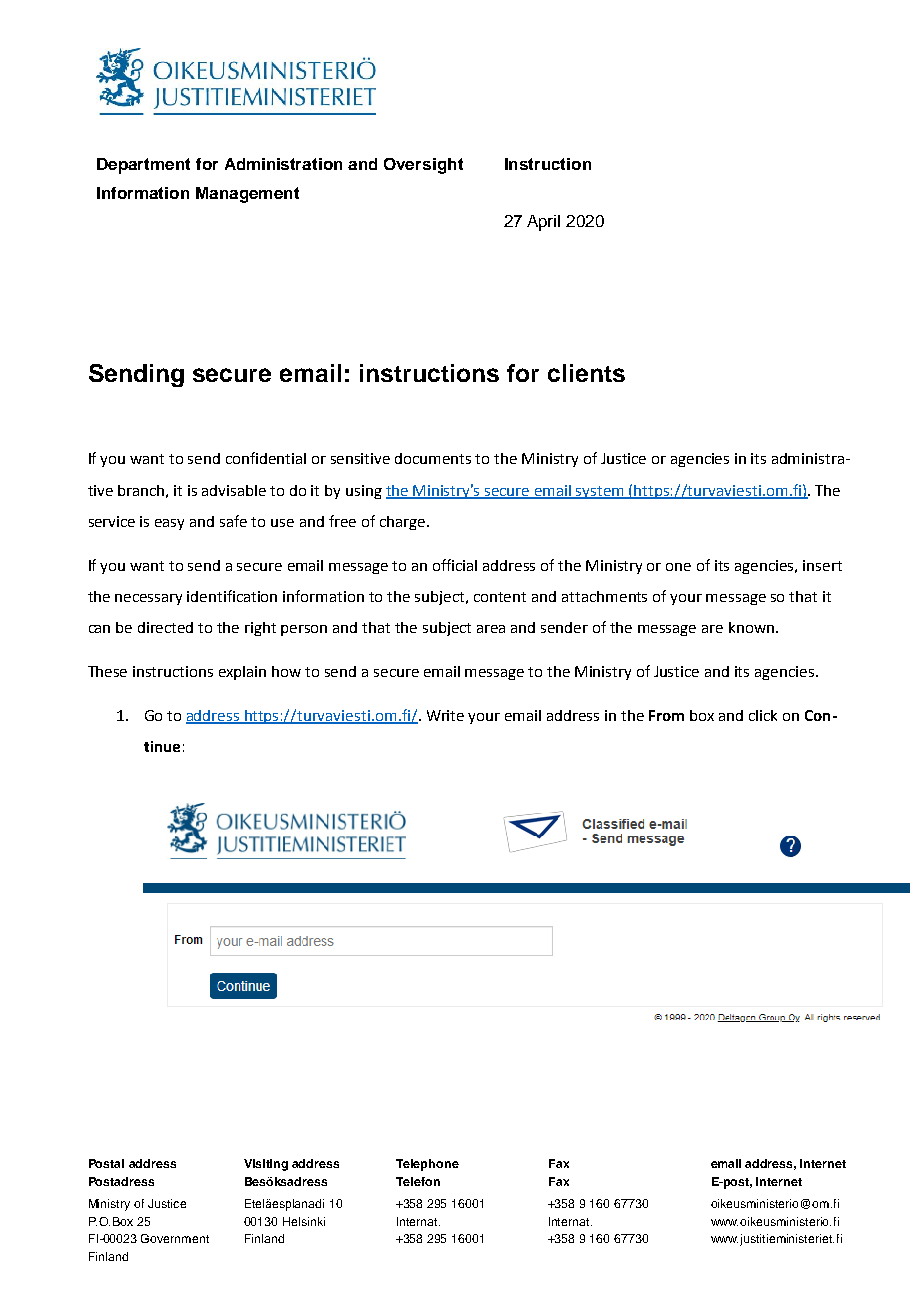  I want to click on Oversight, so click(423, 166).
